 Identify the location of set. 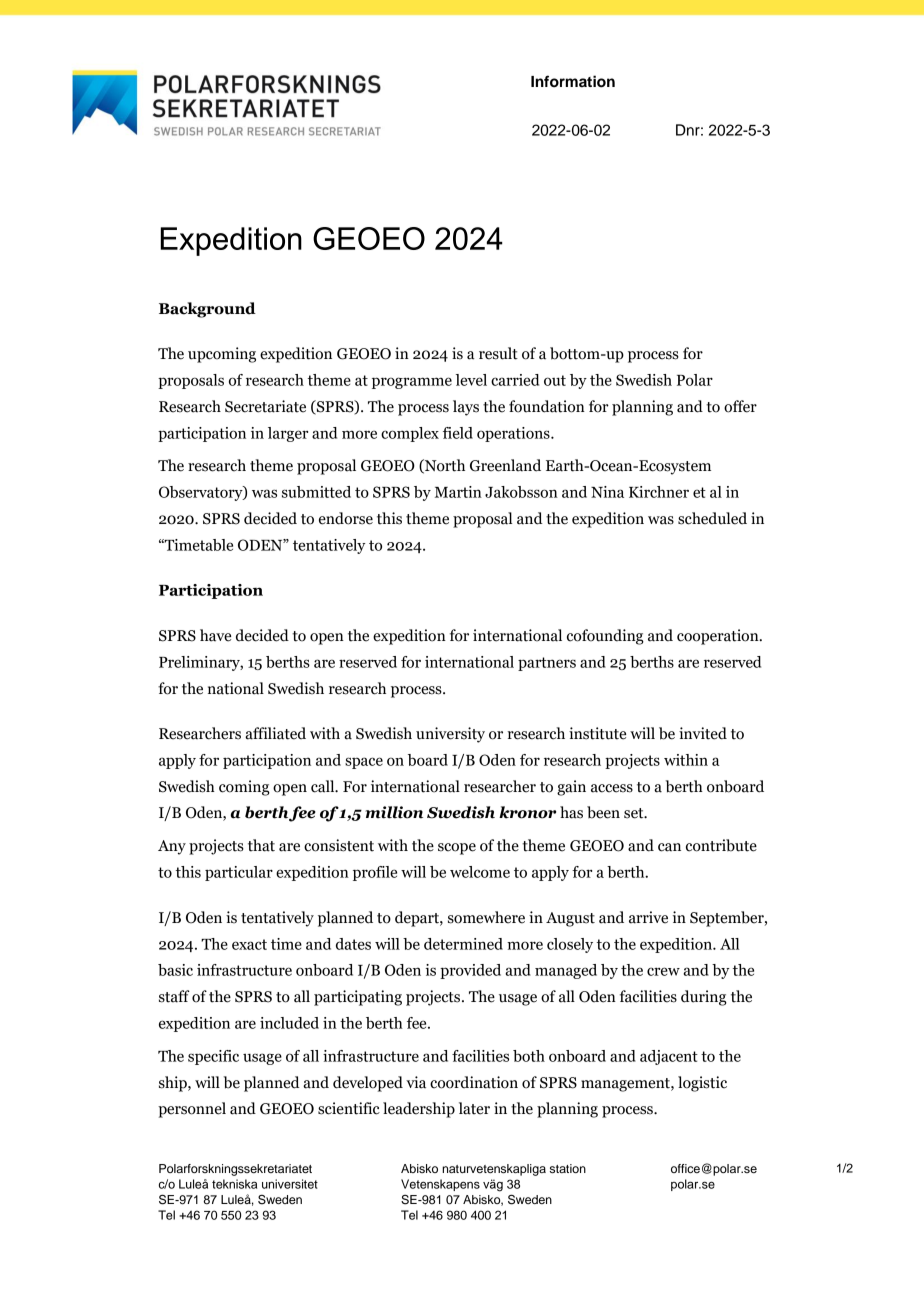
(635, 813).
